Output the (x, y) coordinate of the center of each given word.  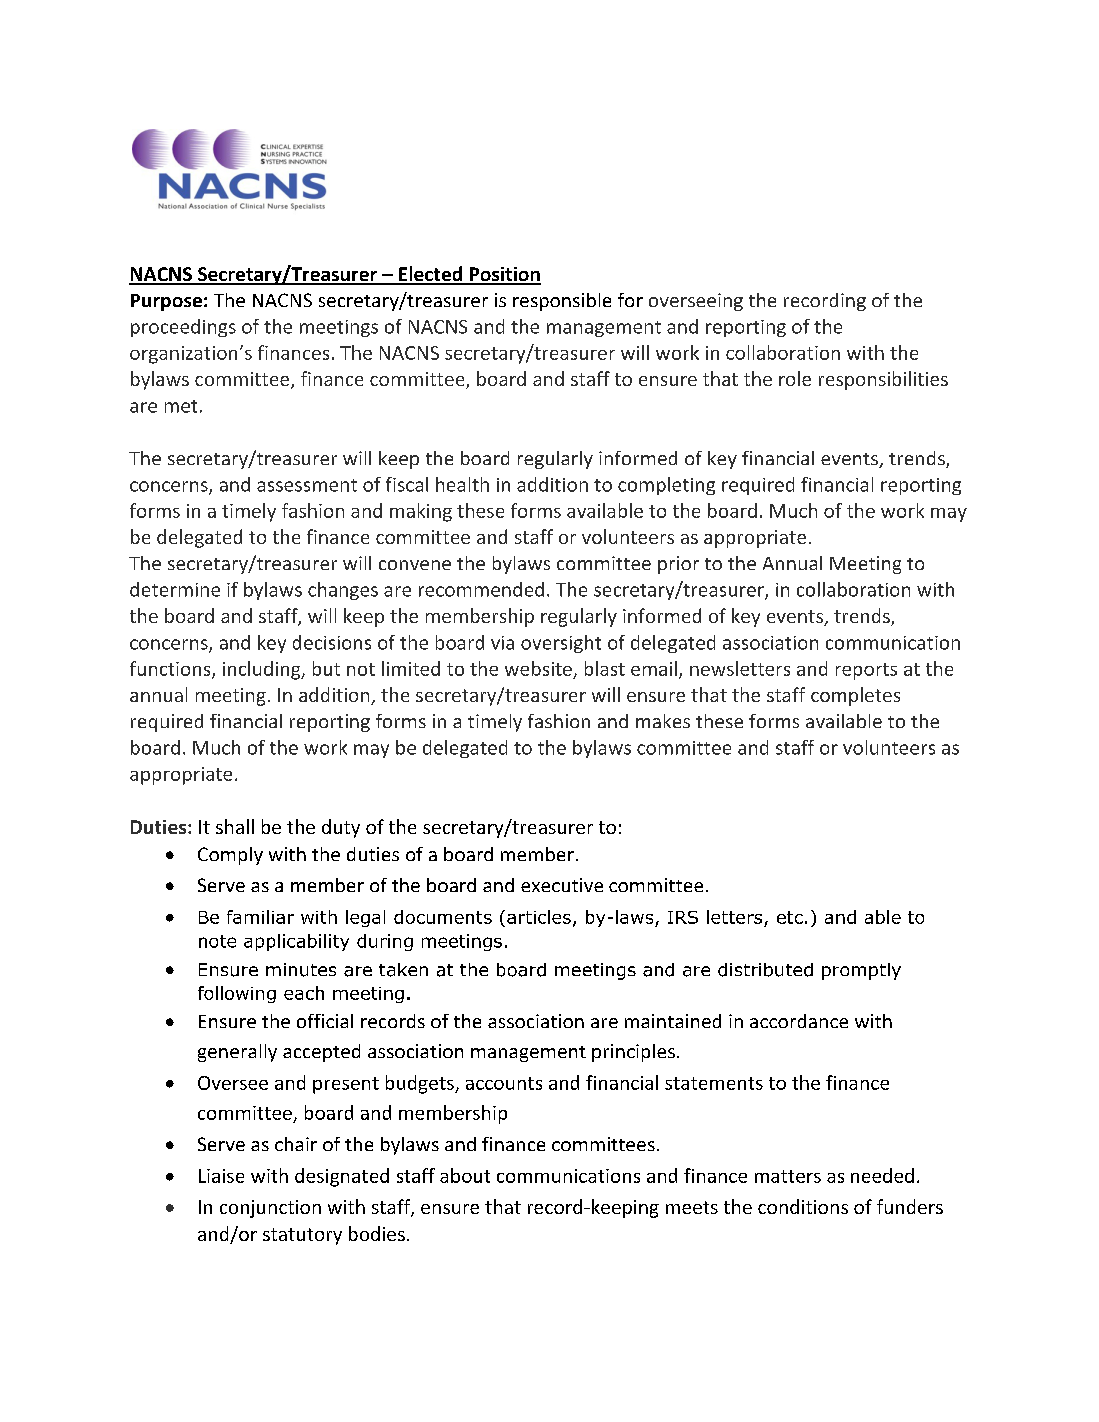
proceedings (183, 328)
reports (866, 671)
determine (175, 589)
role (795, 378)
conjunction (270, 1209)
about (465, 1175)
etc (790, 917)
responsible (562, 302)
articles (539, 917)
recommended (481, 589)
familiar (260, 917)
